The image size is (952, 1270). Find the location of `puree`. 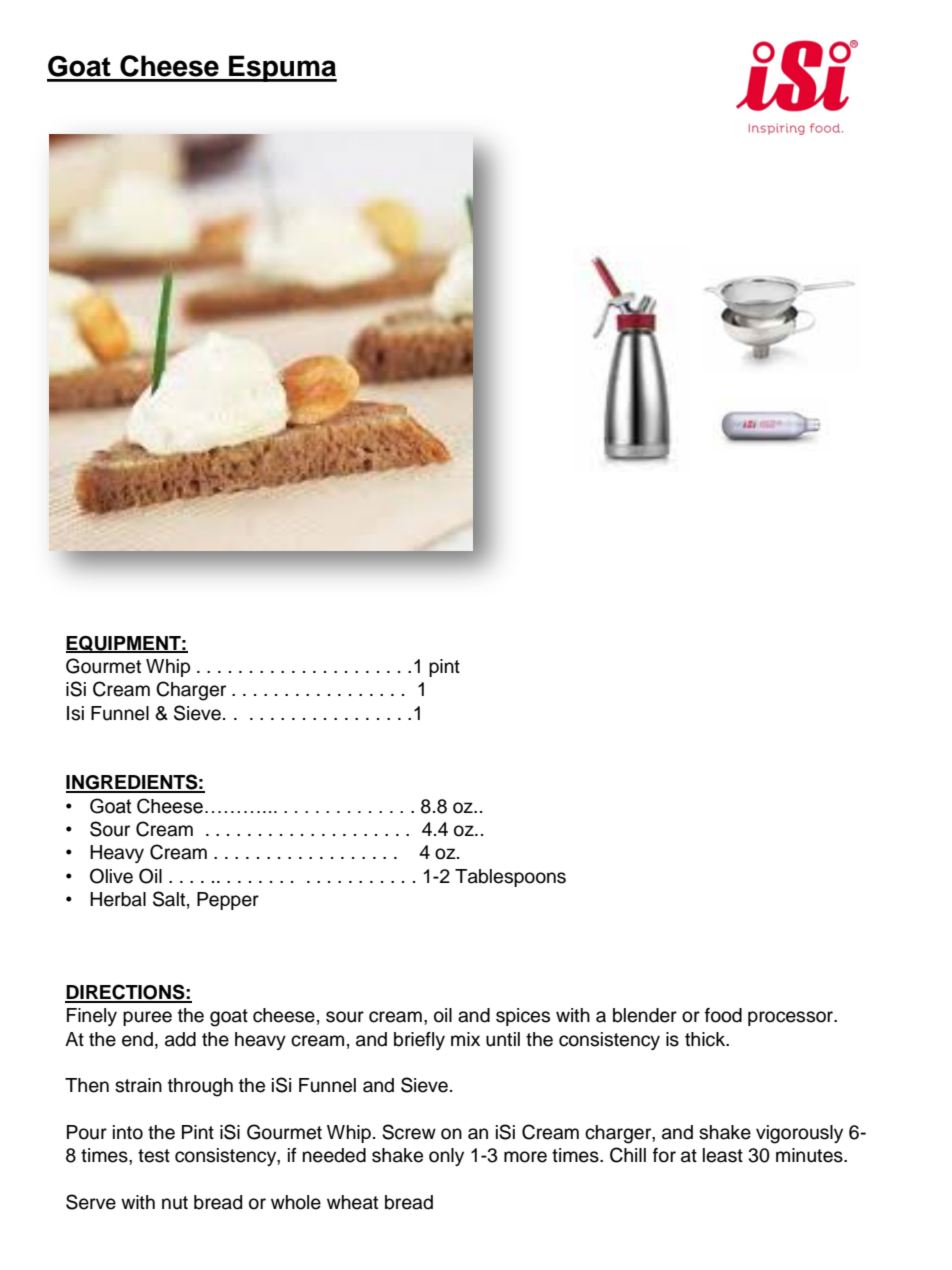

puree is located at coordinates (147, 1018).
